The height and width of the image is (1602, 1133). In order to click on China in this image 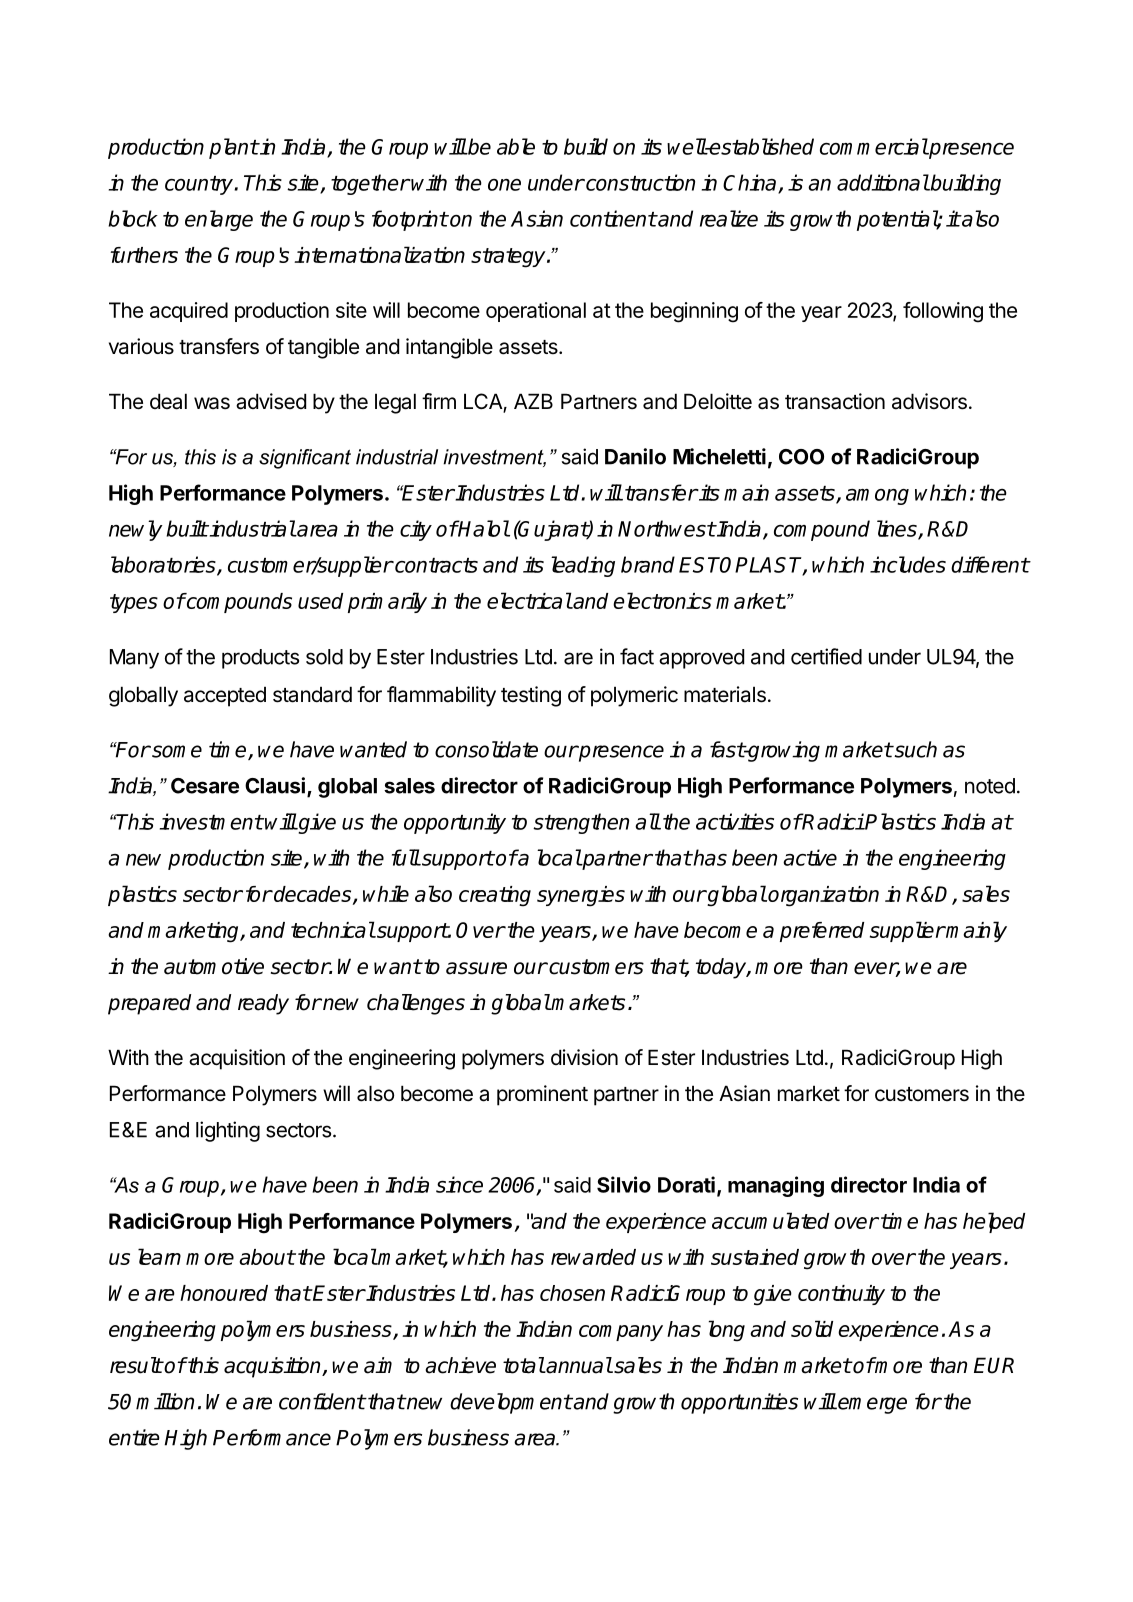, I will do `click(751, 183)`.
